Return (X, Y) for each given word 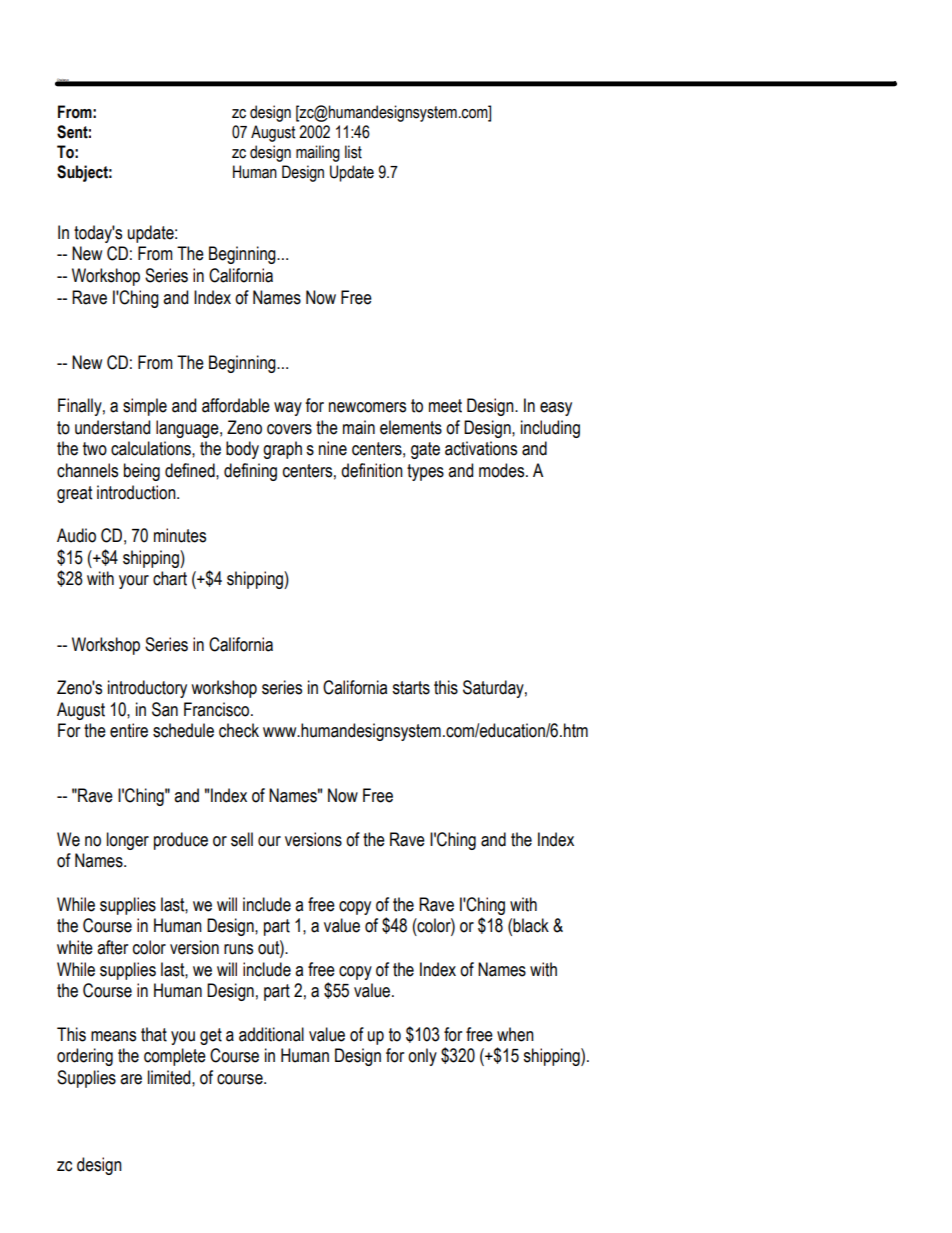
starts (411, 688)
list (353, 152)
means (113, 1036)
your (134, 582)
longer (128, 841)
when (515, 1034)
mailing (318, 153)
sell (242, 839)
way (288, 409)
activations (481, 448)
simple (145, 407)
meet (445, 406)
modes (503, 470)
